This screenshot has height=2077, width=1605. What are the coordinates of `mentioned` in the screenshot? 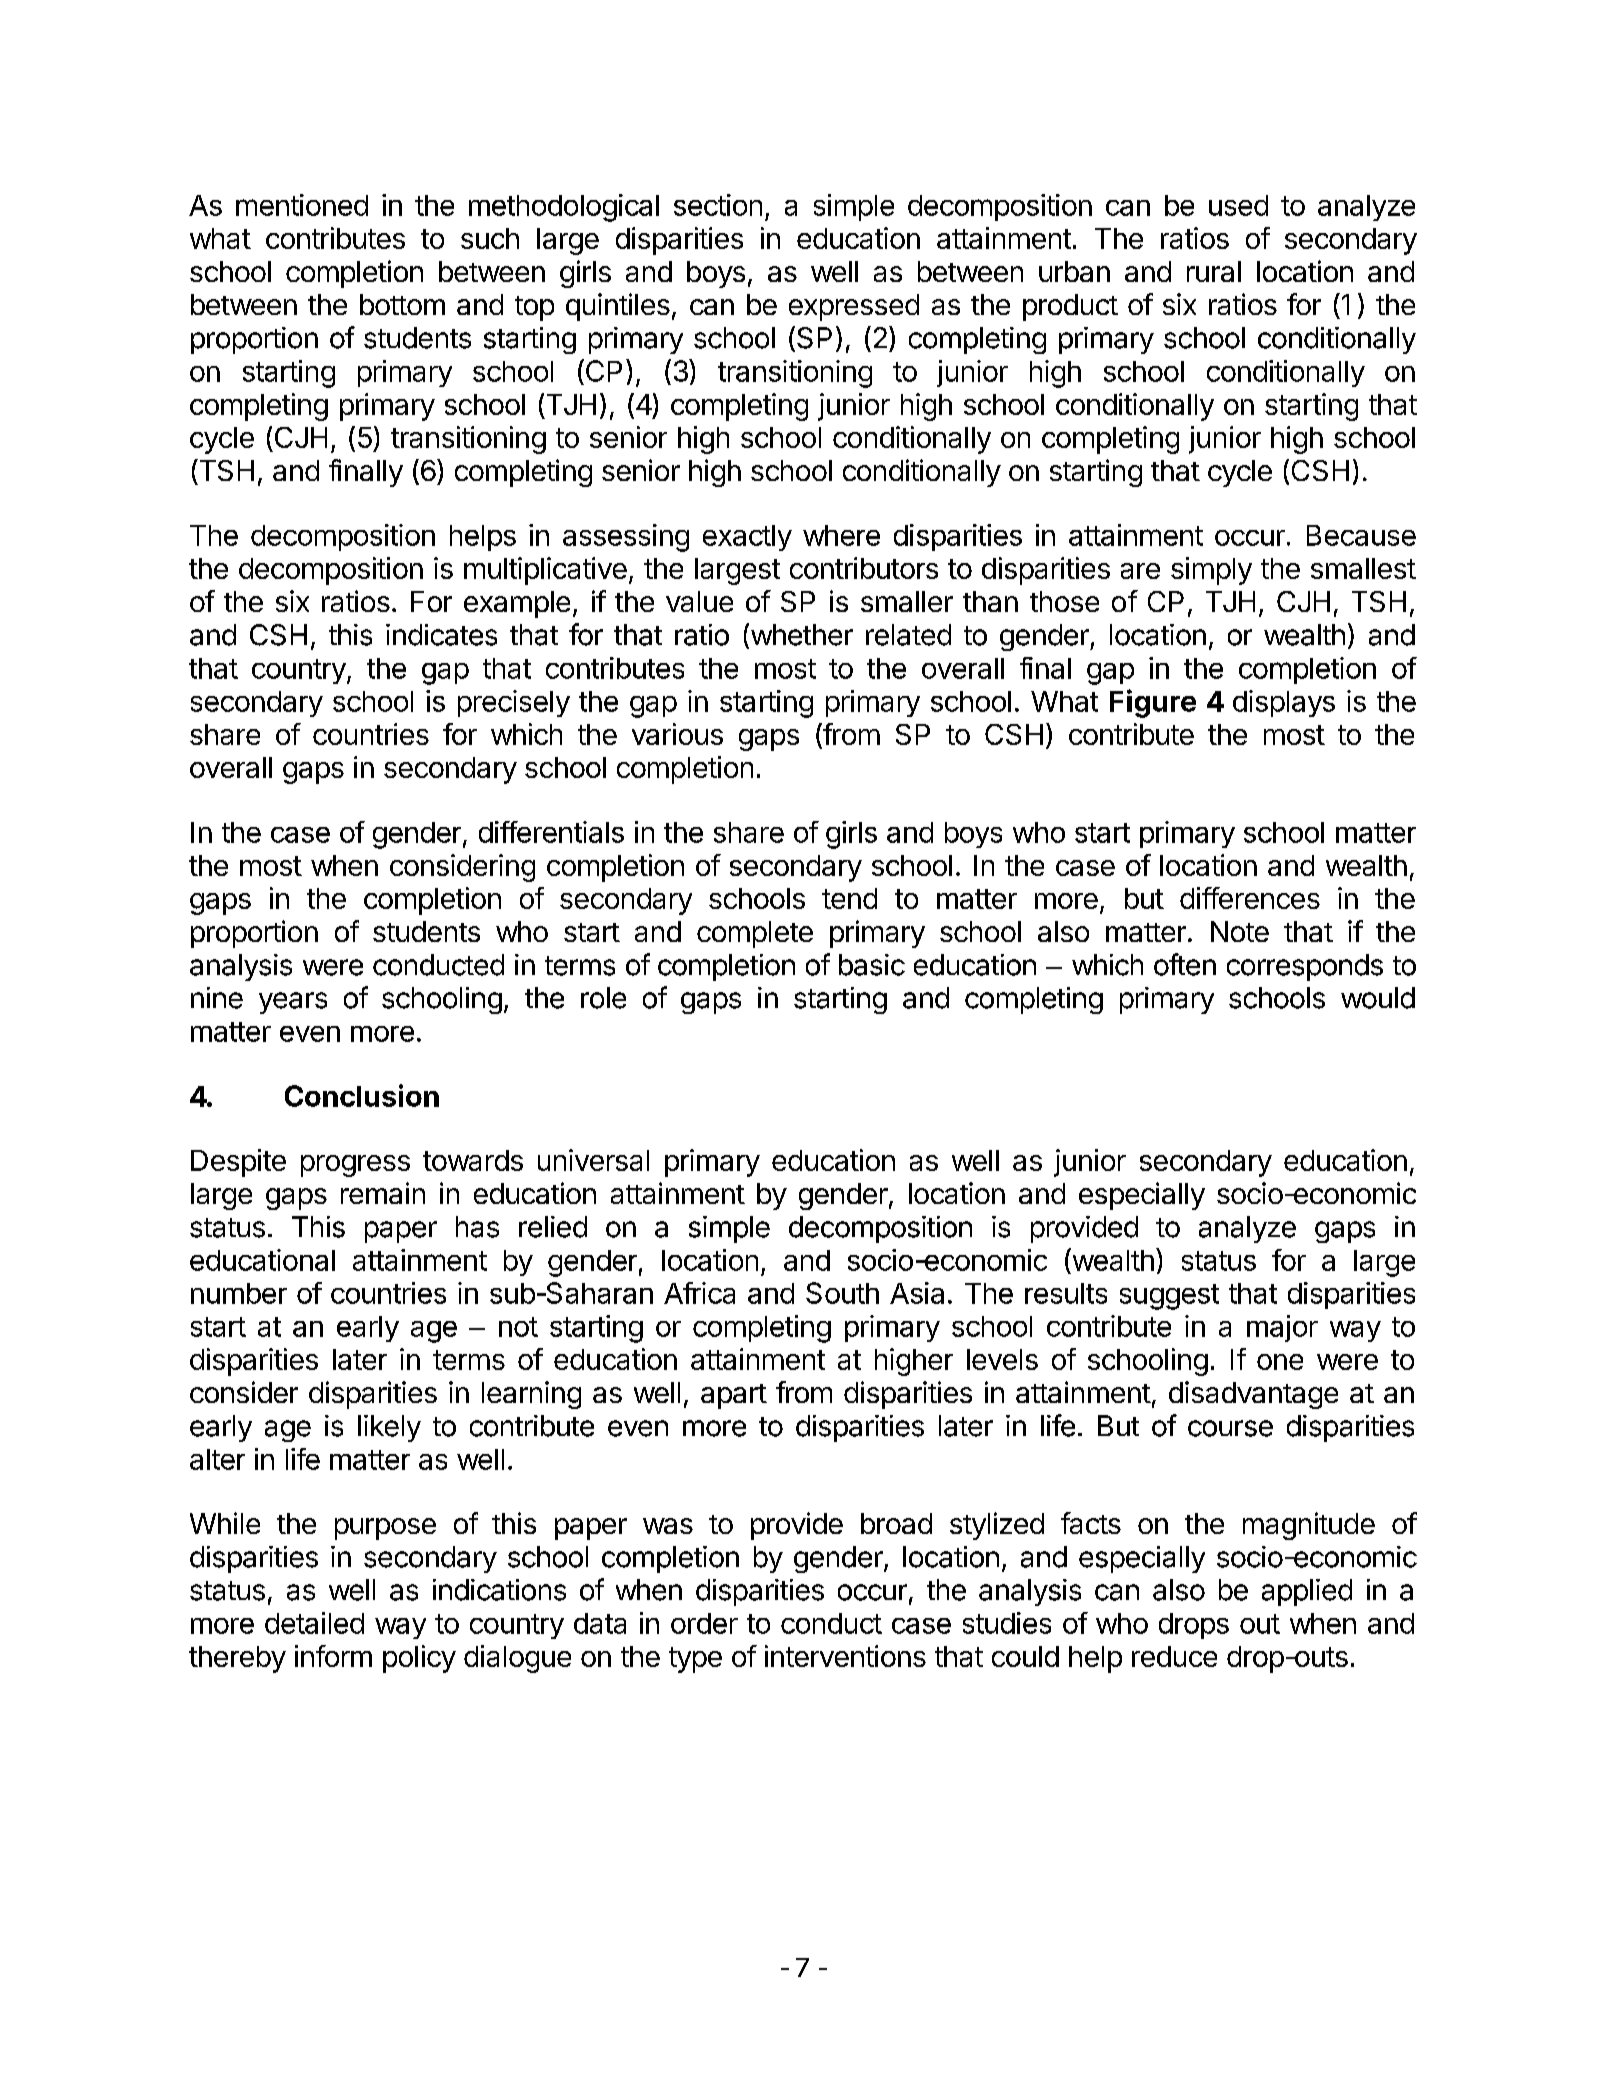 It's located at (302, 205).
